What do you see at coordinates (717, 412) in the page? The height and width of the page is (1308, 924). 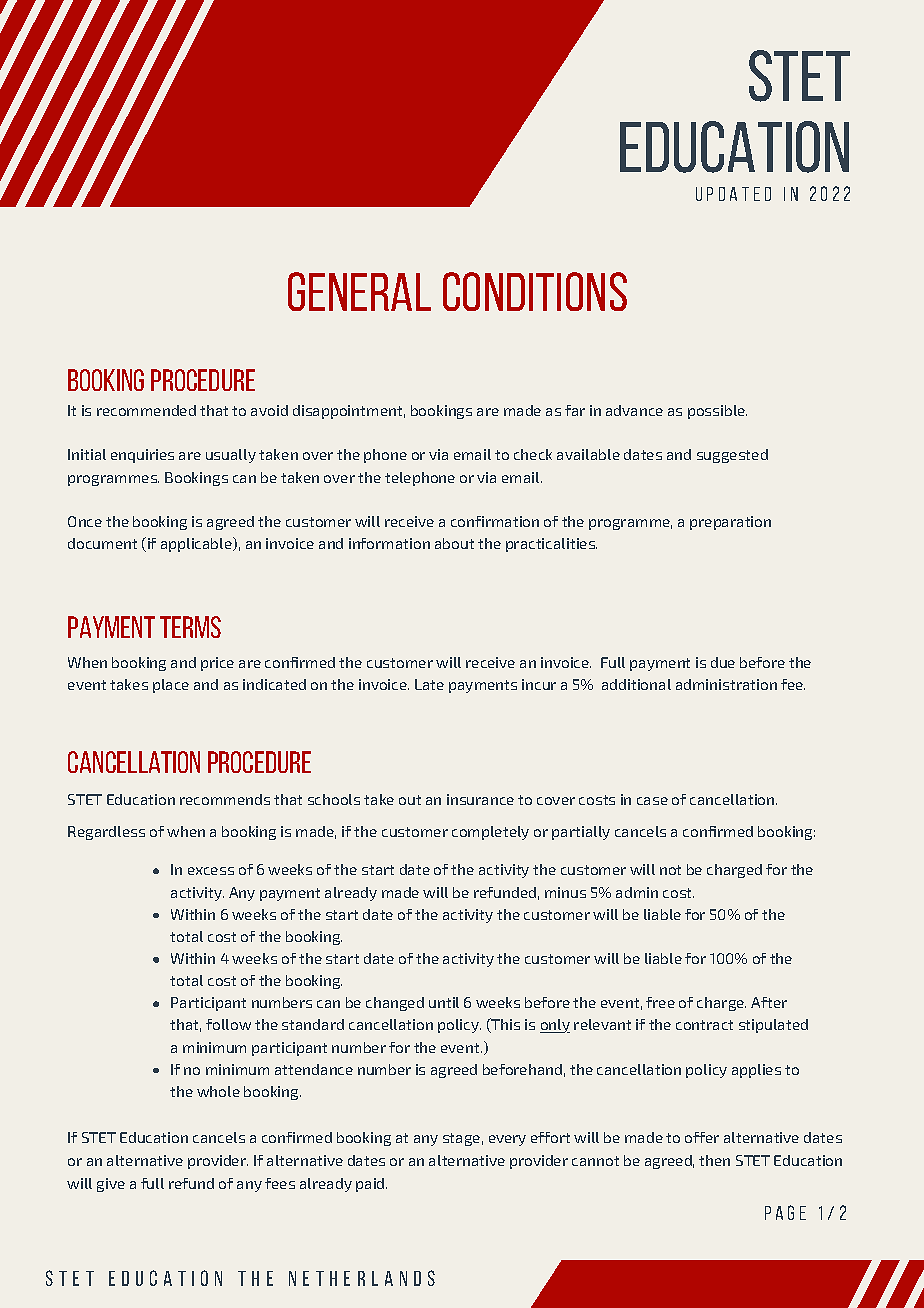 I see `possible` at bounding box center [717, 412].
